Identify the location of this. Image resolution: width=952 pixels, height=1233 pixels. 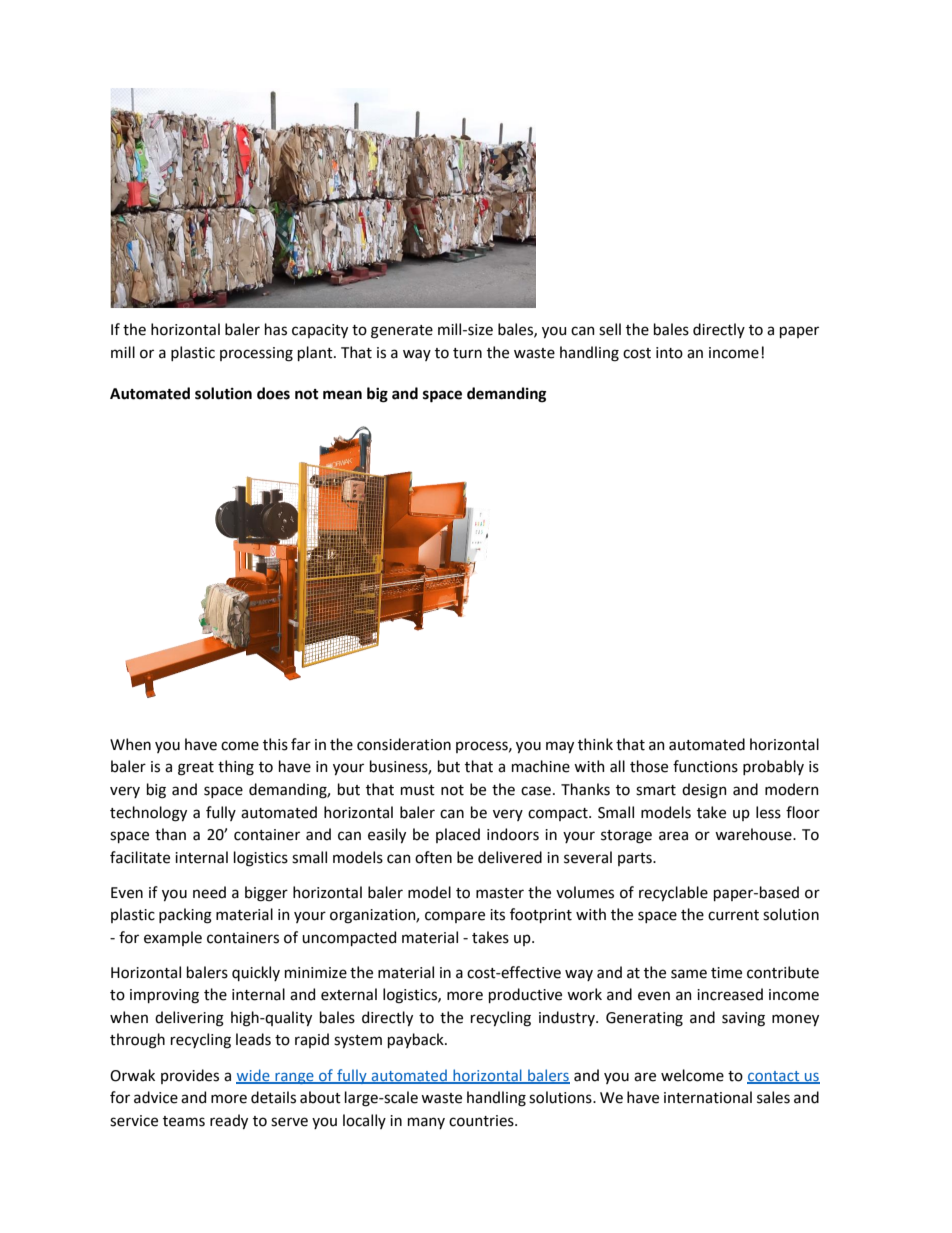
(275, 744).
